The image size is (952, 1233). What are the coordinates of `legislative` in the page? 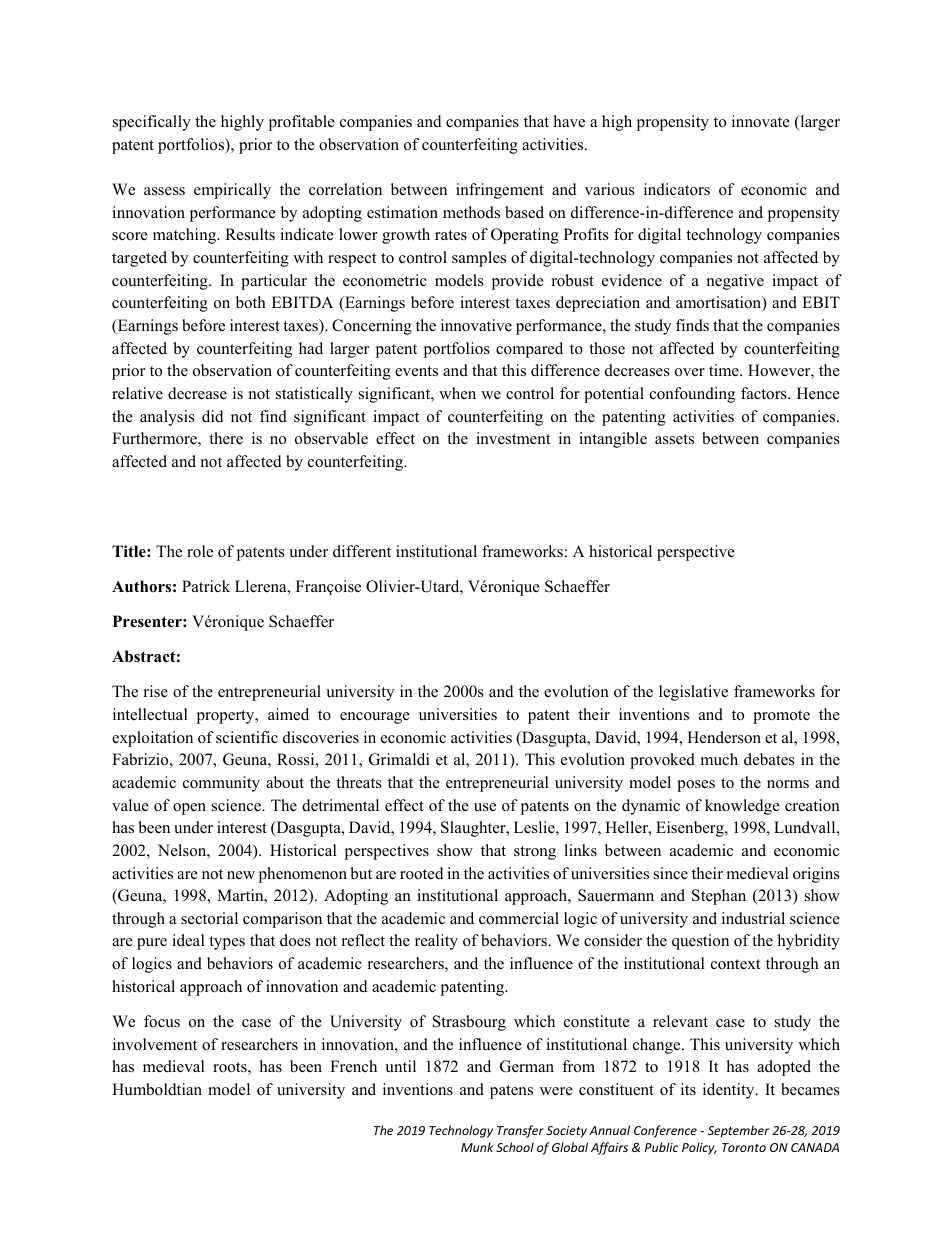 It's located at (693, 693).
